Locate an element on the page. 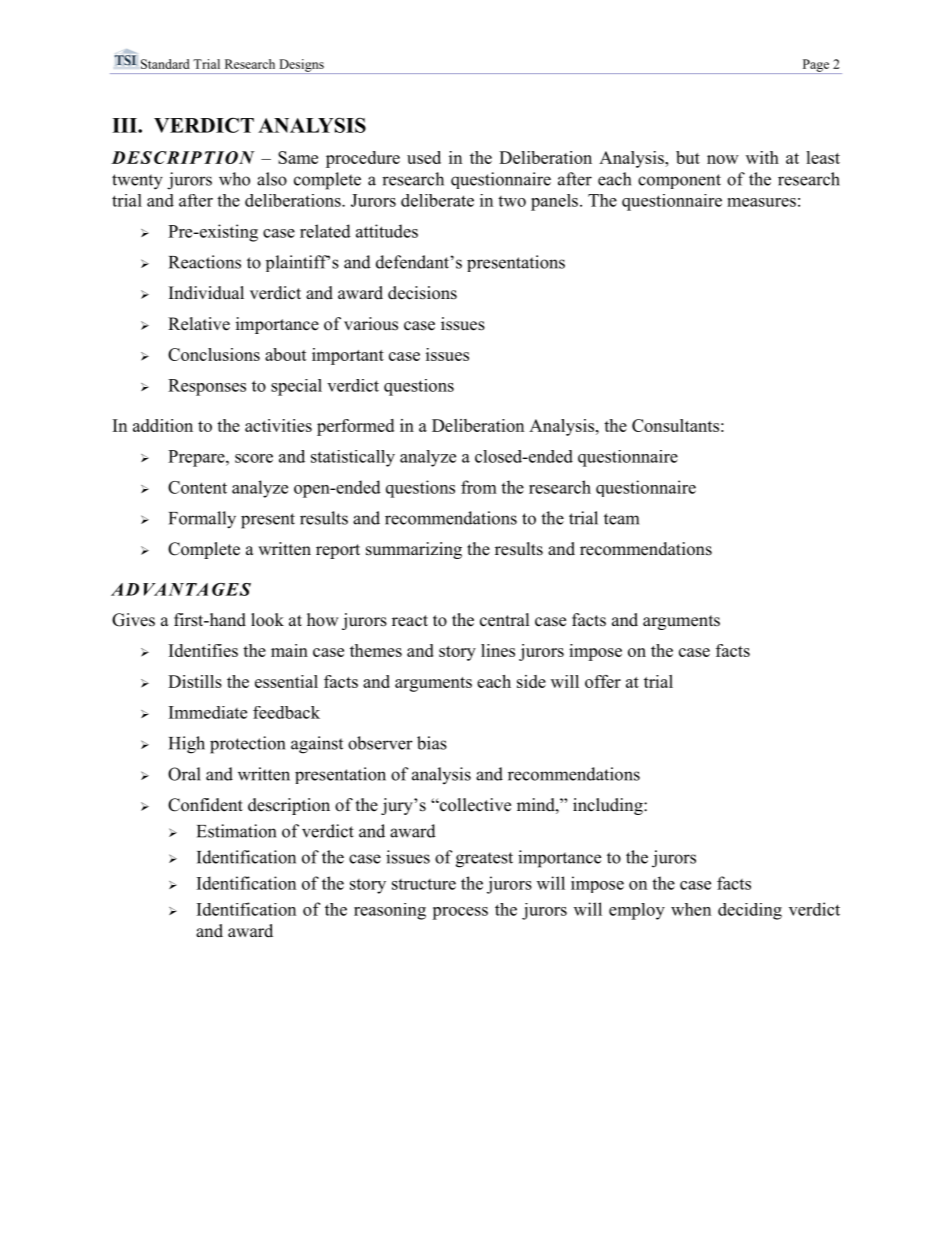  Page is located at coordinates (816, 66).
